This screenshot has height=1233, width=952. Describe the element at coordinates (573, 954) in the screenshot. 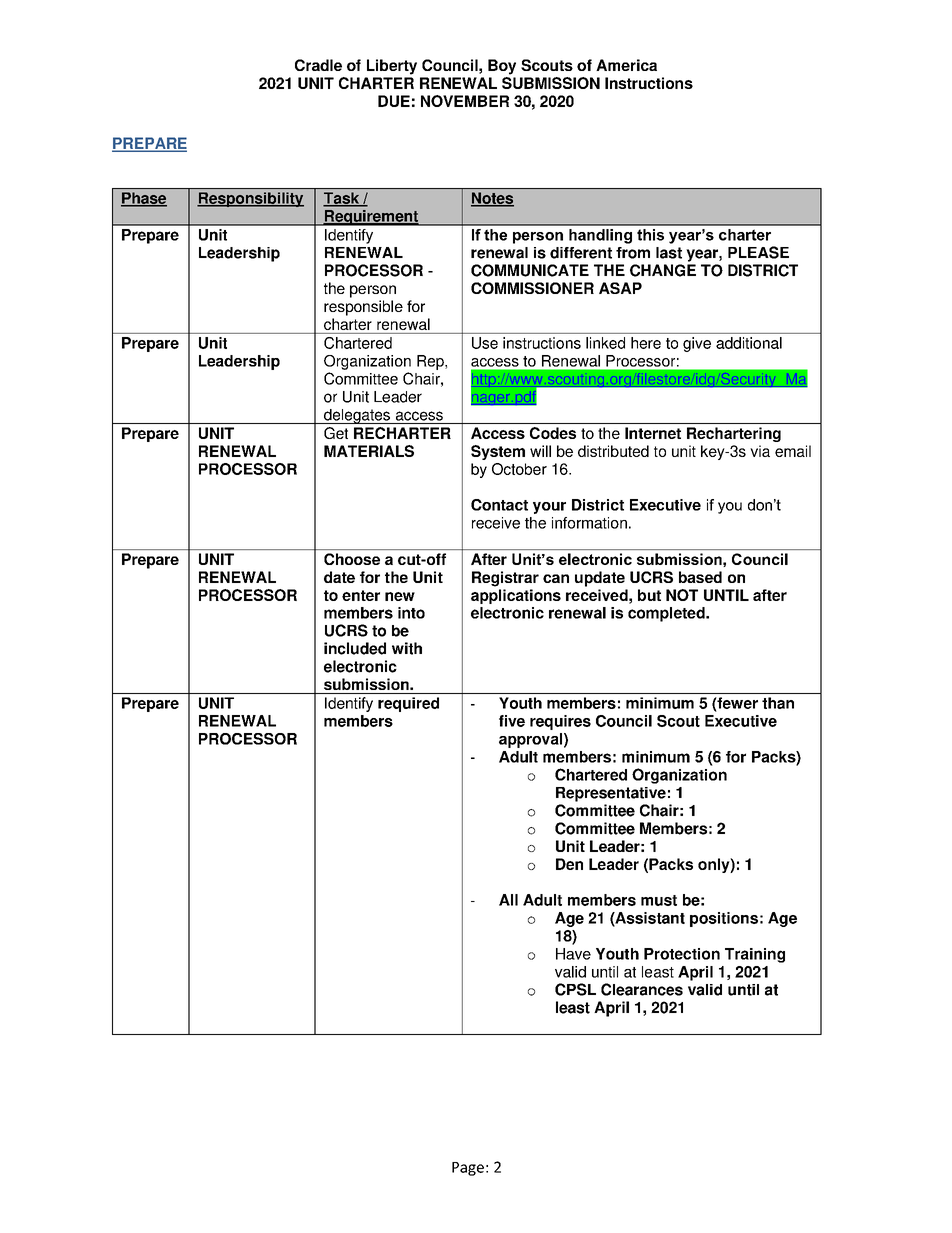

I see `Have` at that location.
